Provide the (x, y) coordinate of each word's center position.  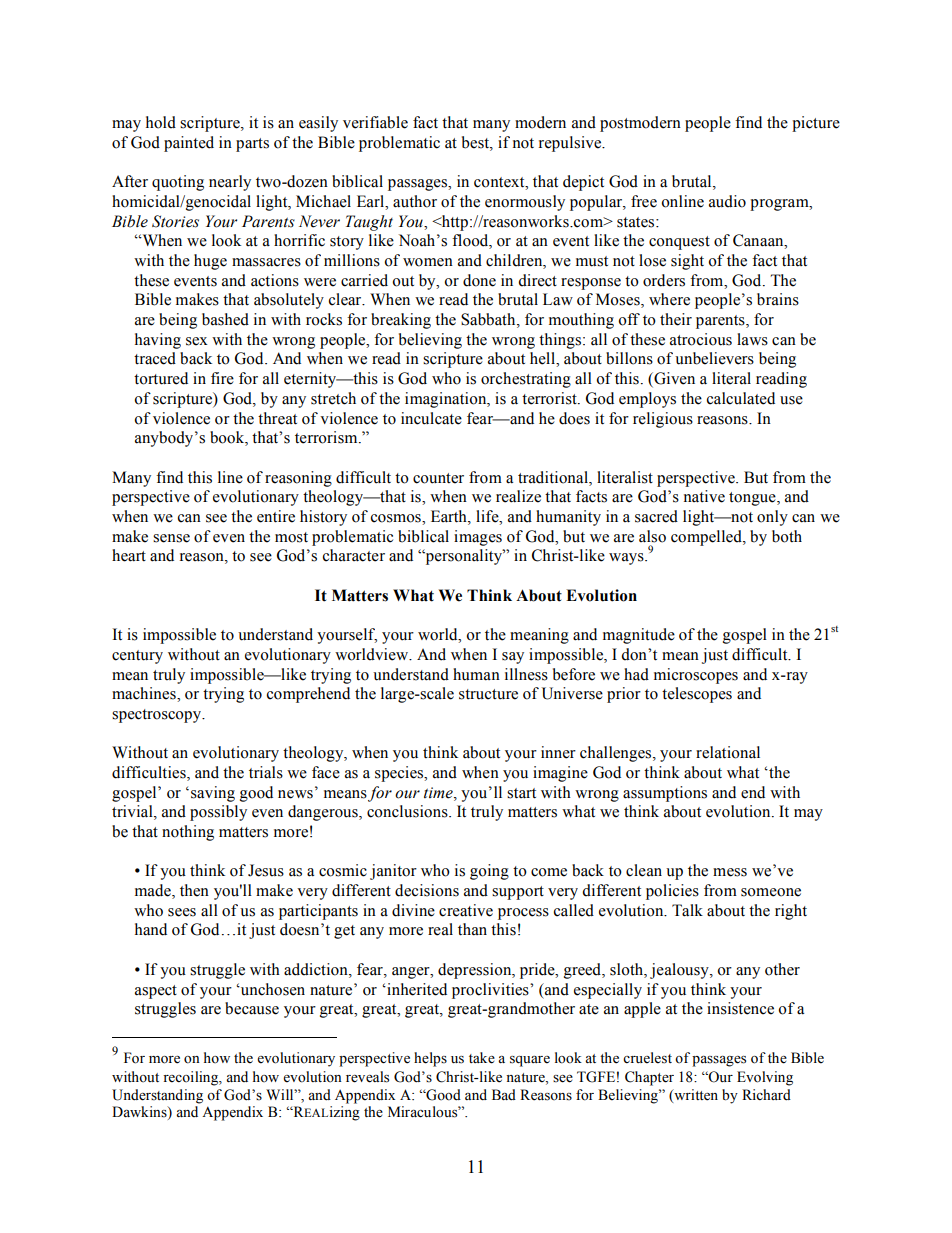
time (439, 793)
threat (277, 418)
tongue (753, 499)
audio (727, 201)
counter (438, 478)
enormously (525, 203)
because (252, 1008)
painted (189, 144)
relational (728, 752)
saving (213, 794)
